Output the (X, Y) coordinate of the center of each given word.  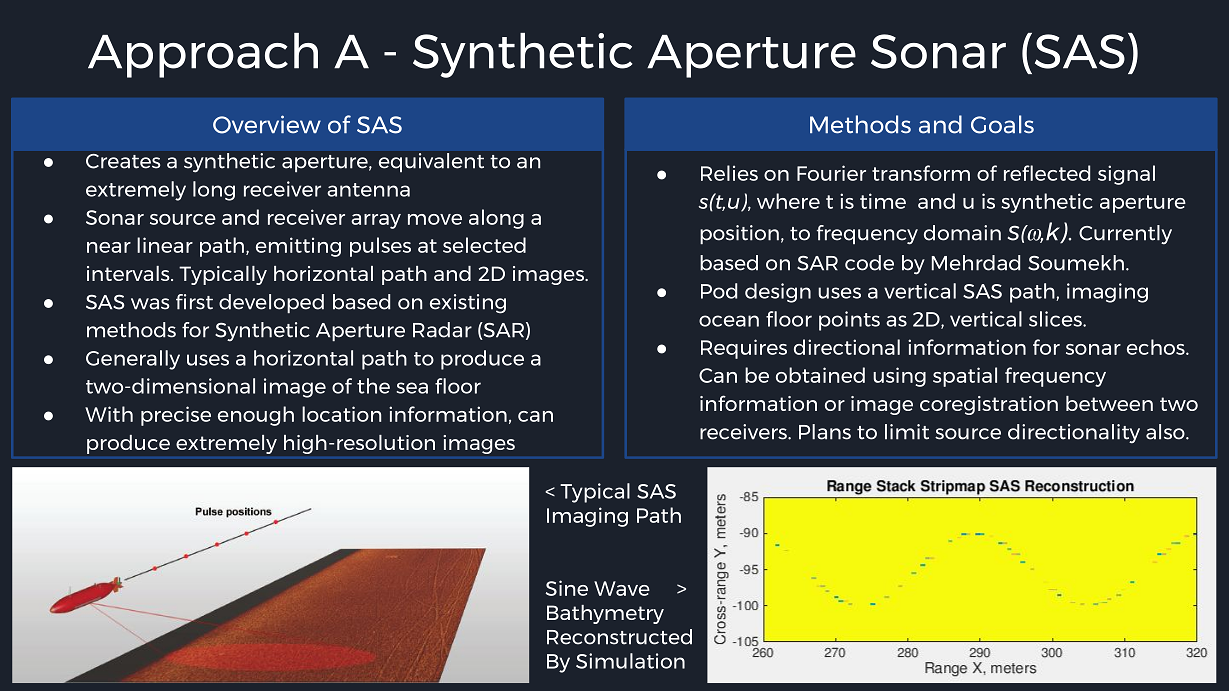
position (739, 235)
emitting (298, 247)
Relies (729, 173)
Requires (744, 349)
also (1166, 432)
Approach (203, 55)
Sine (567, 588)
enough (256, 416)
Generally (133, 360)
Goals (1002, 124)
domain (962, 233)
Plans (825, 432)
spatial (965, 377)
